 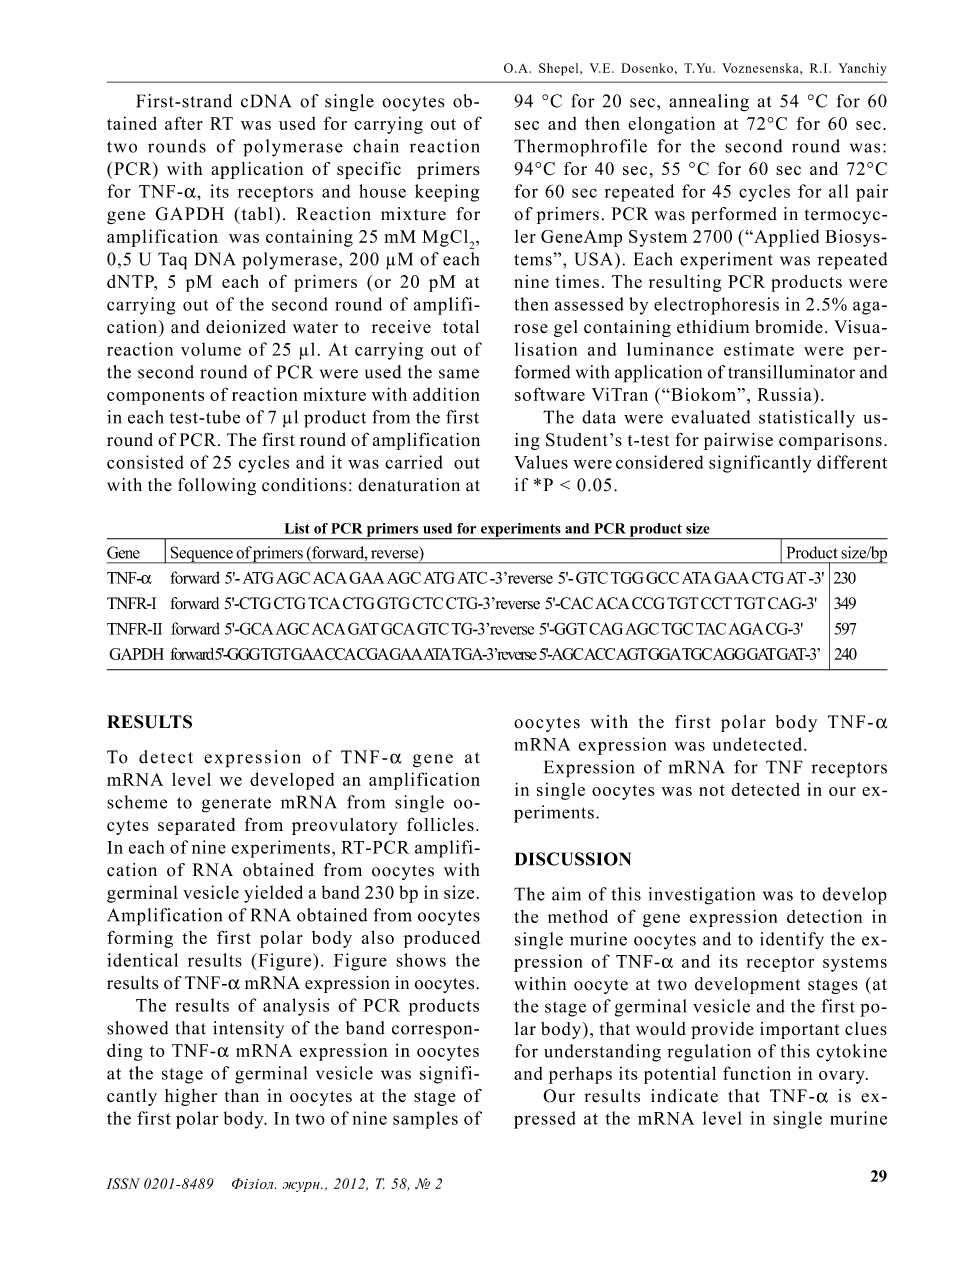 What do you see at coordinates (566, 894) in the screenshot?
I see `aim` at bounding box center [566, 894].
